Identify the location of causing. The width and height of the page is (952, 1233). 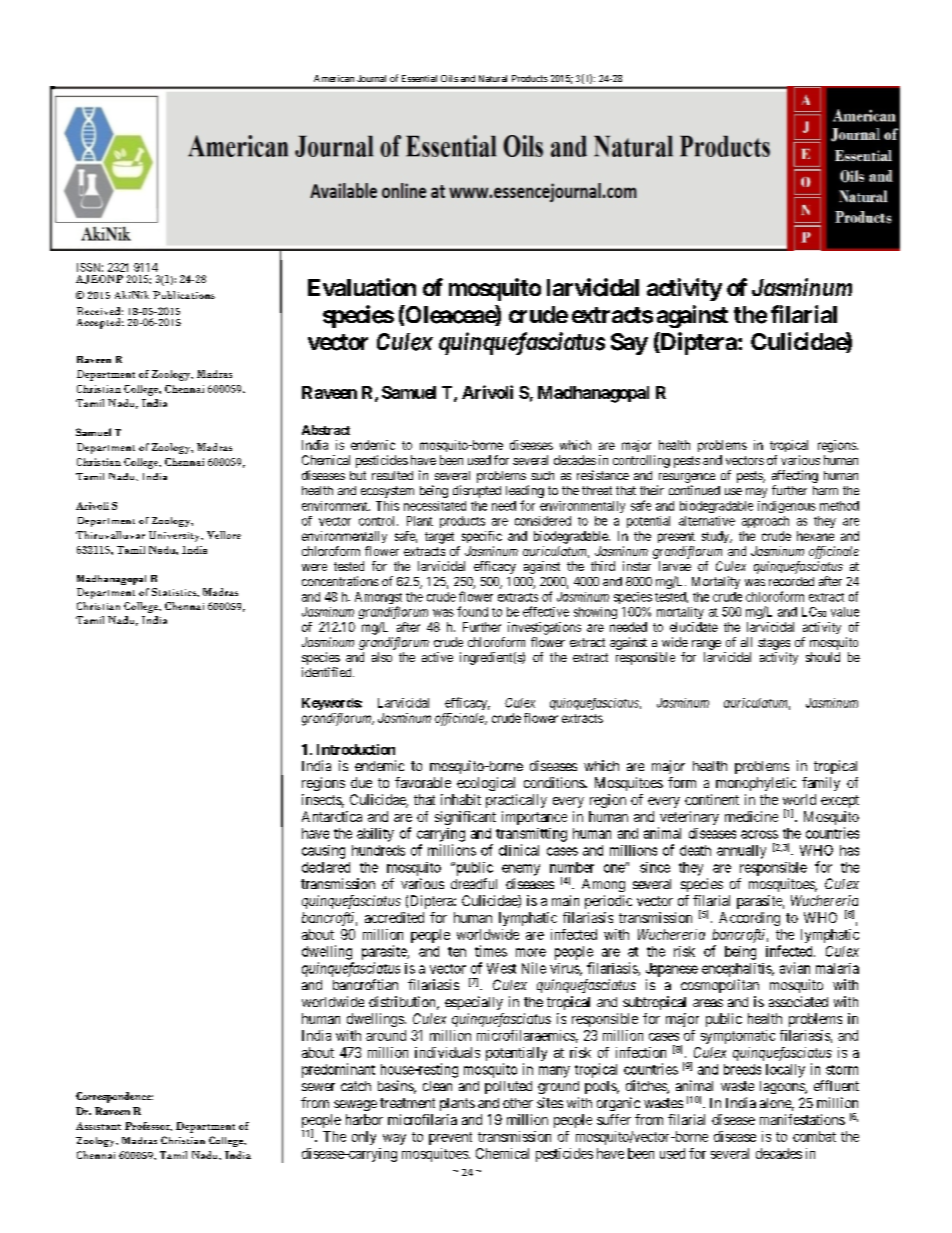
(323, 852).
